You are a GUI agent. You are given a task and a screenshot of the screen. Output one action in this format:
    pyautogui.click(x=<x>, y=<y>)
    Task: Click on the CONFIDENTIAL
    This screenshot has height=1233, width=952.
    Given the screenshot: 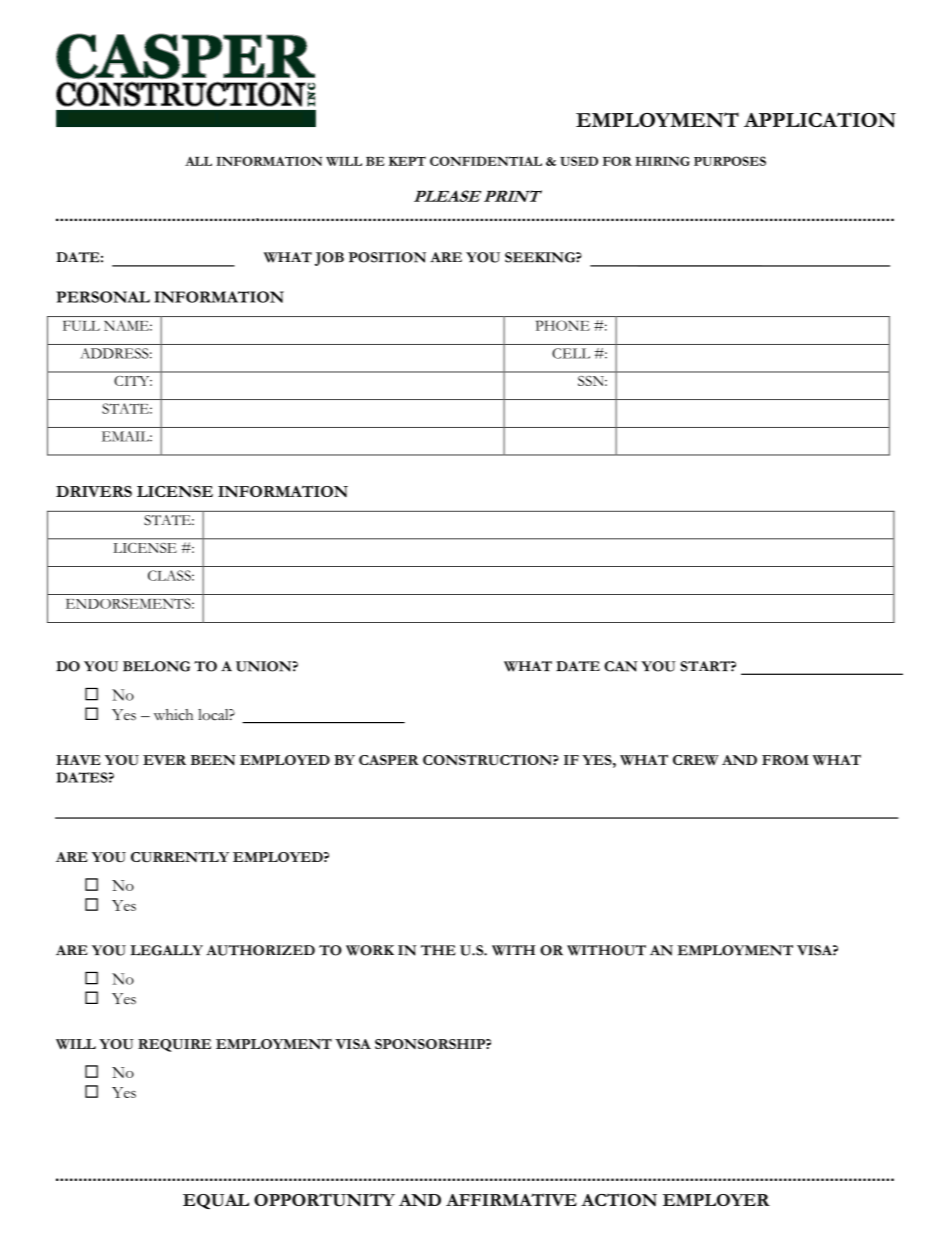 What is the action you would take?
    pyautogui.click(x=486, y=161)
